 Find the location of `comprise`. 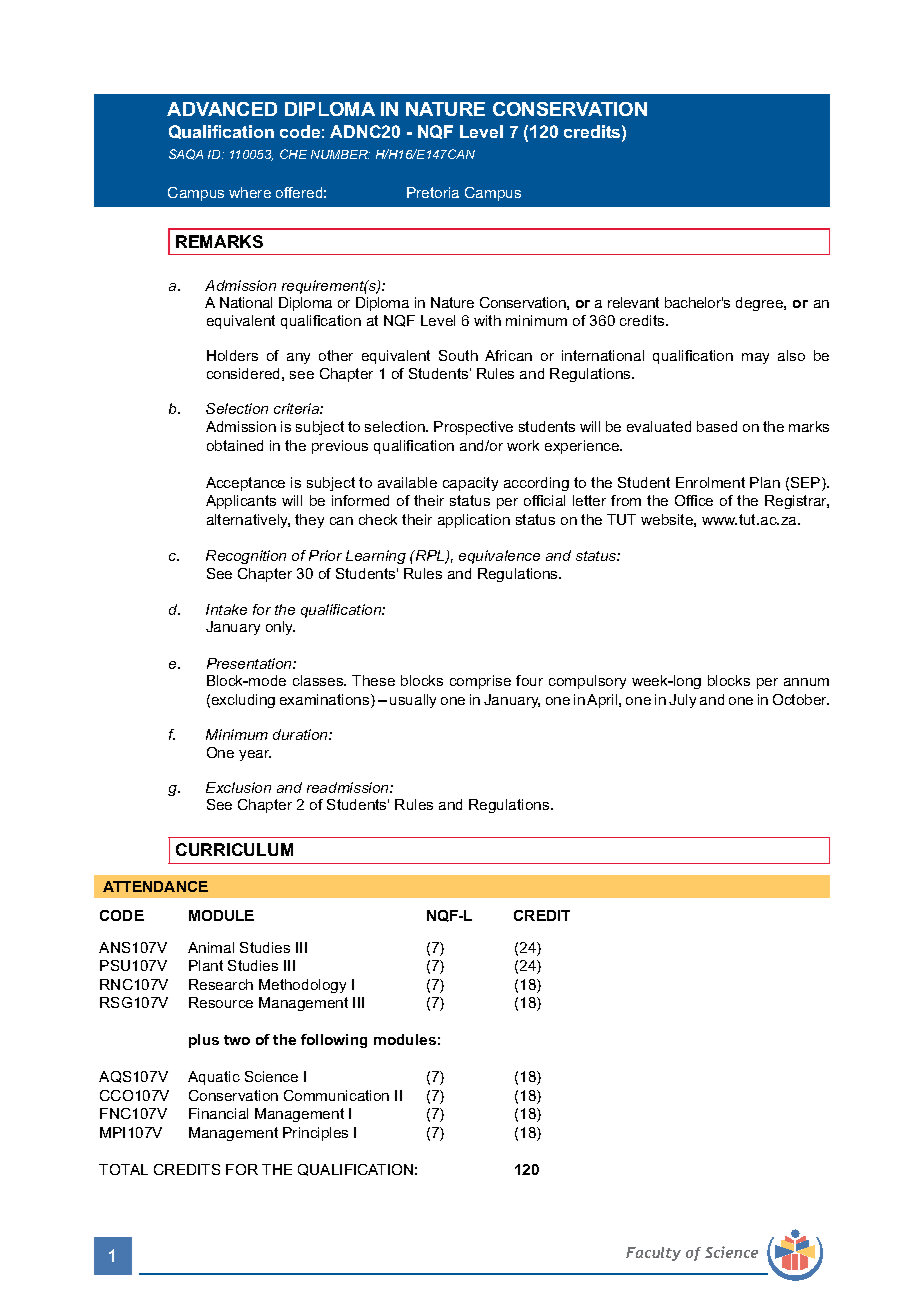

comprise is located at coordinates (480, 682).
